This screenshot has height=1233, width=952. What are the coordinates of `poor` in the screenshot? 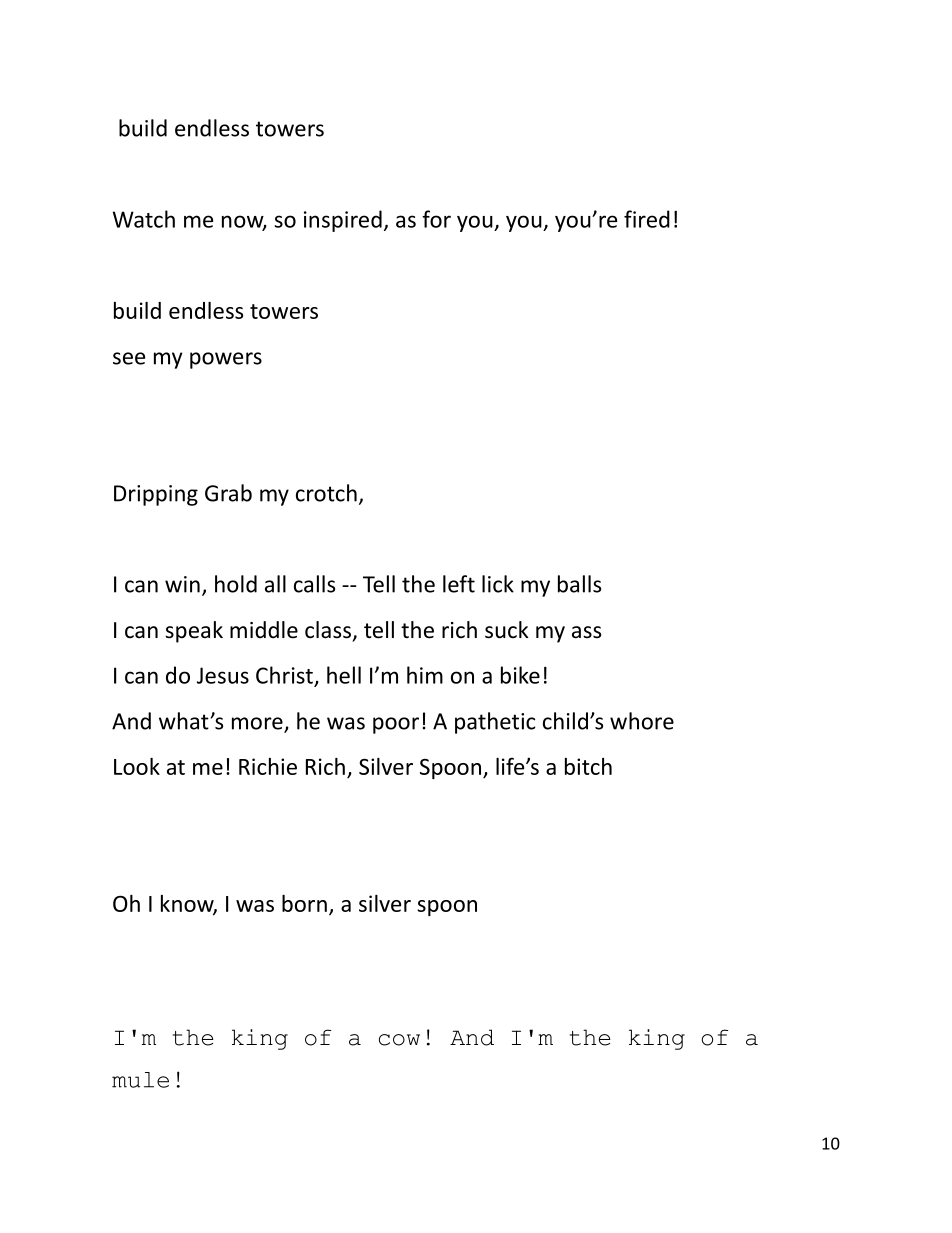 It's located at (396, 725).
